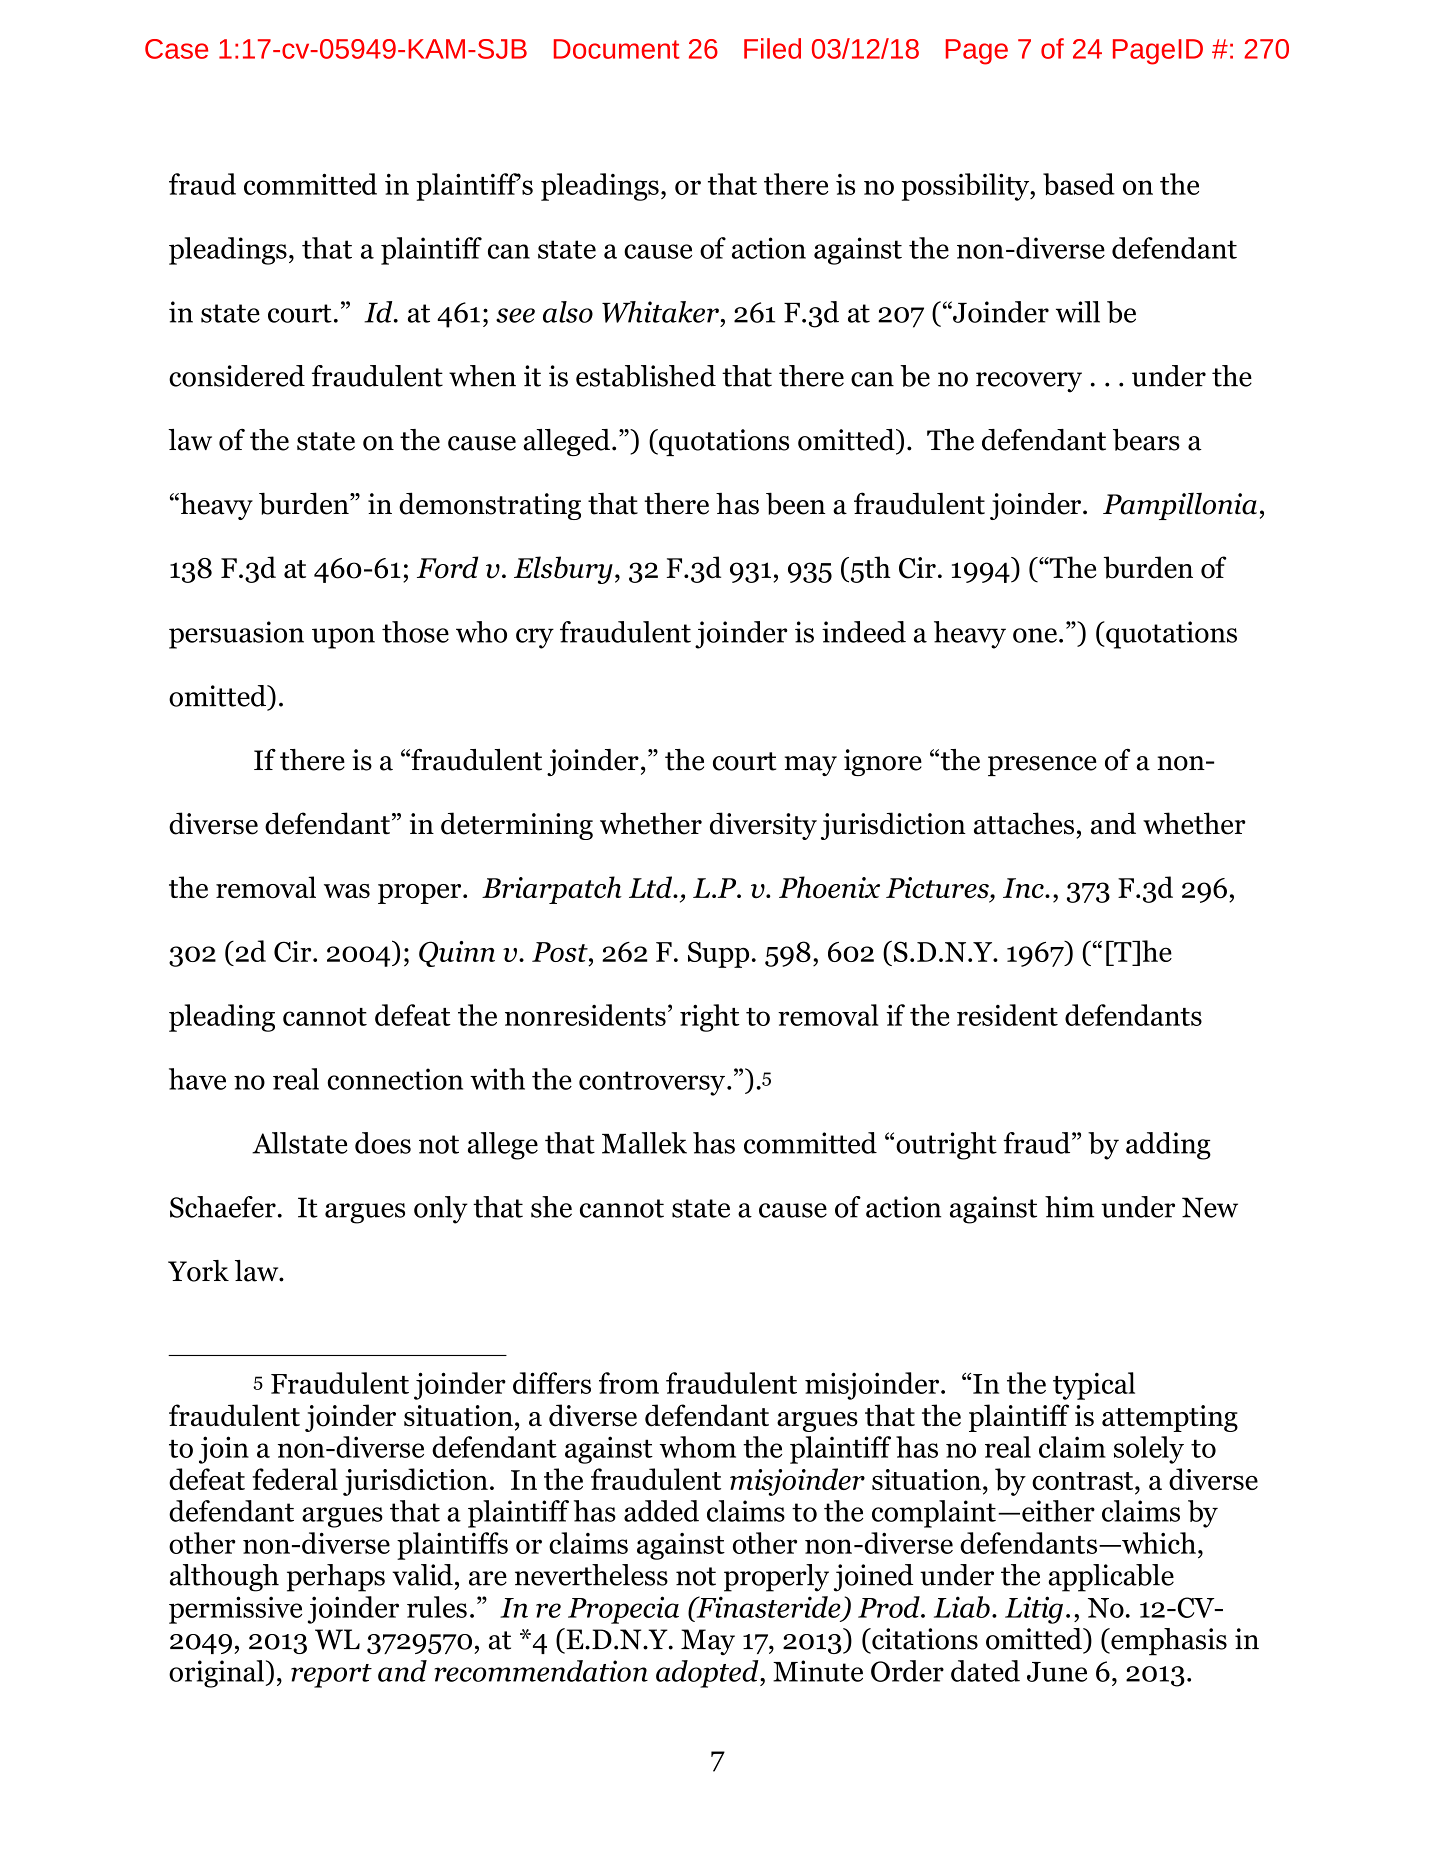  What do you see at coordinates (383, 1143) in the image?
I see `does` at bounding box center [383, 1143].
